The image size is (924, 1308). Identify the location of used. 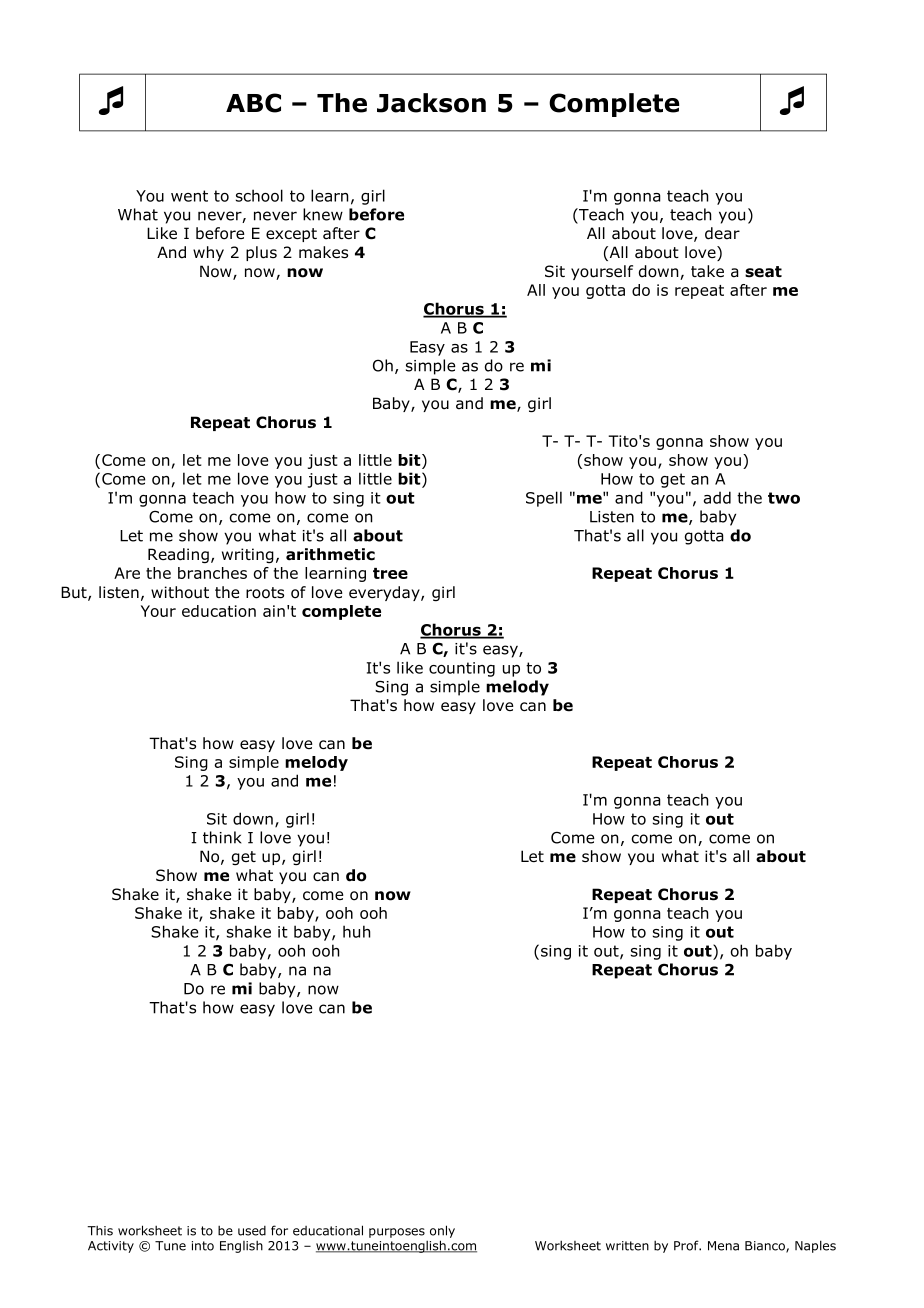
(252, 1231).
